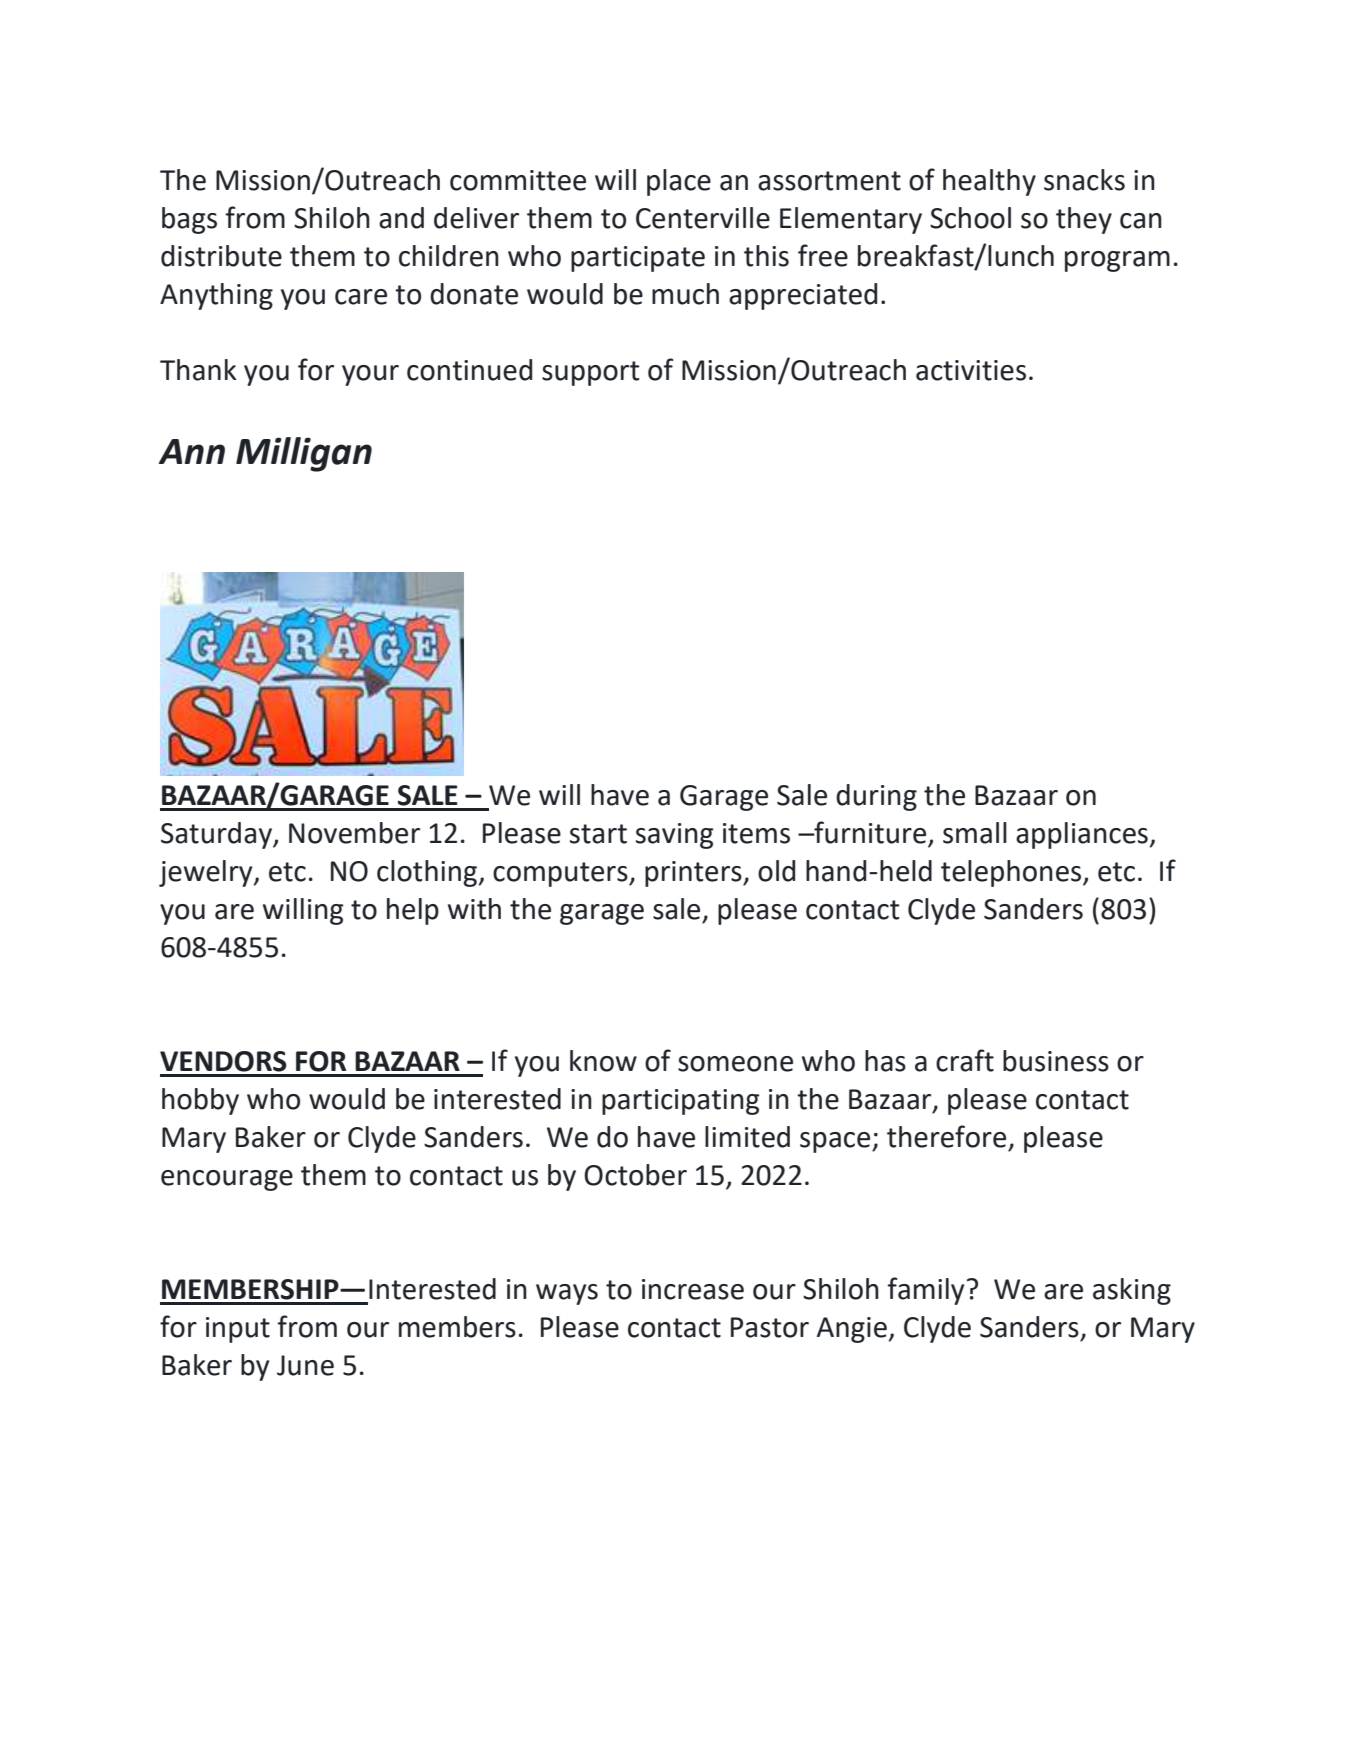 The height and width of the page is (1760, 1360). What do you see at coordinates (926, 1291) in the page?
I see `family` at bounding box center [926, 1291].
